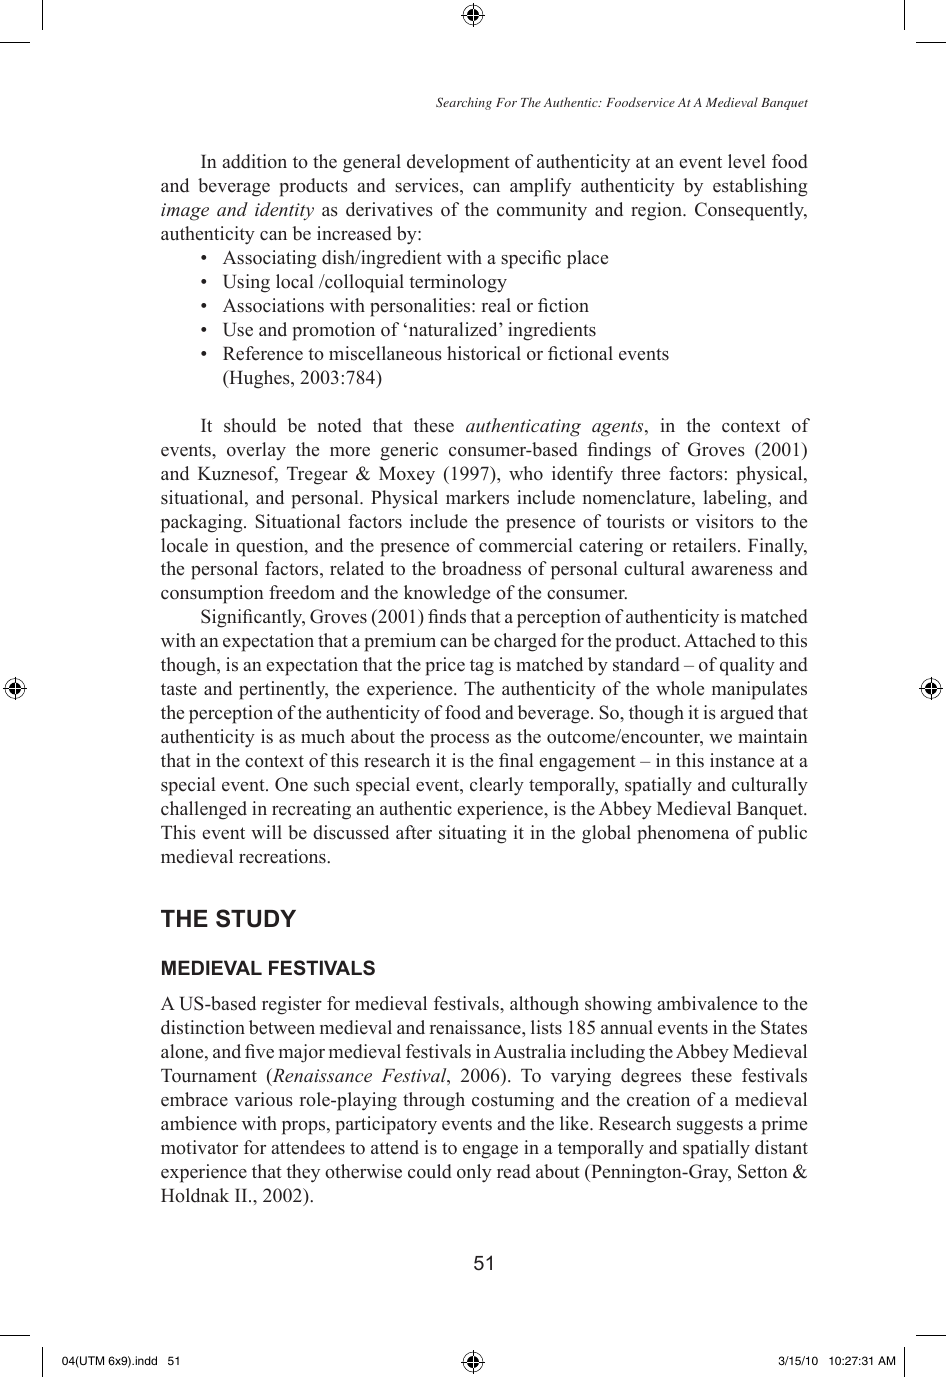  What do you see at coordinates (497, 786) in the screenshot?
I see `clearly` at bounding box center [497, 786].
